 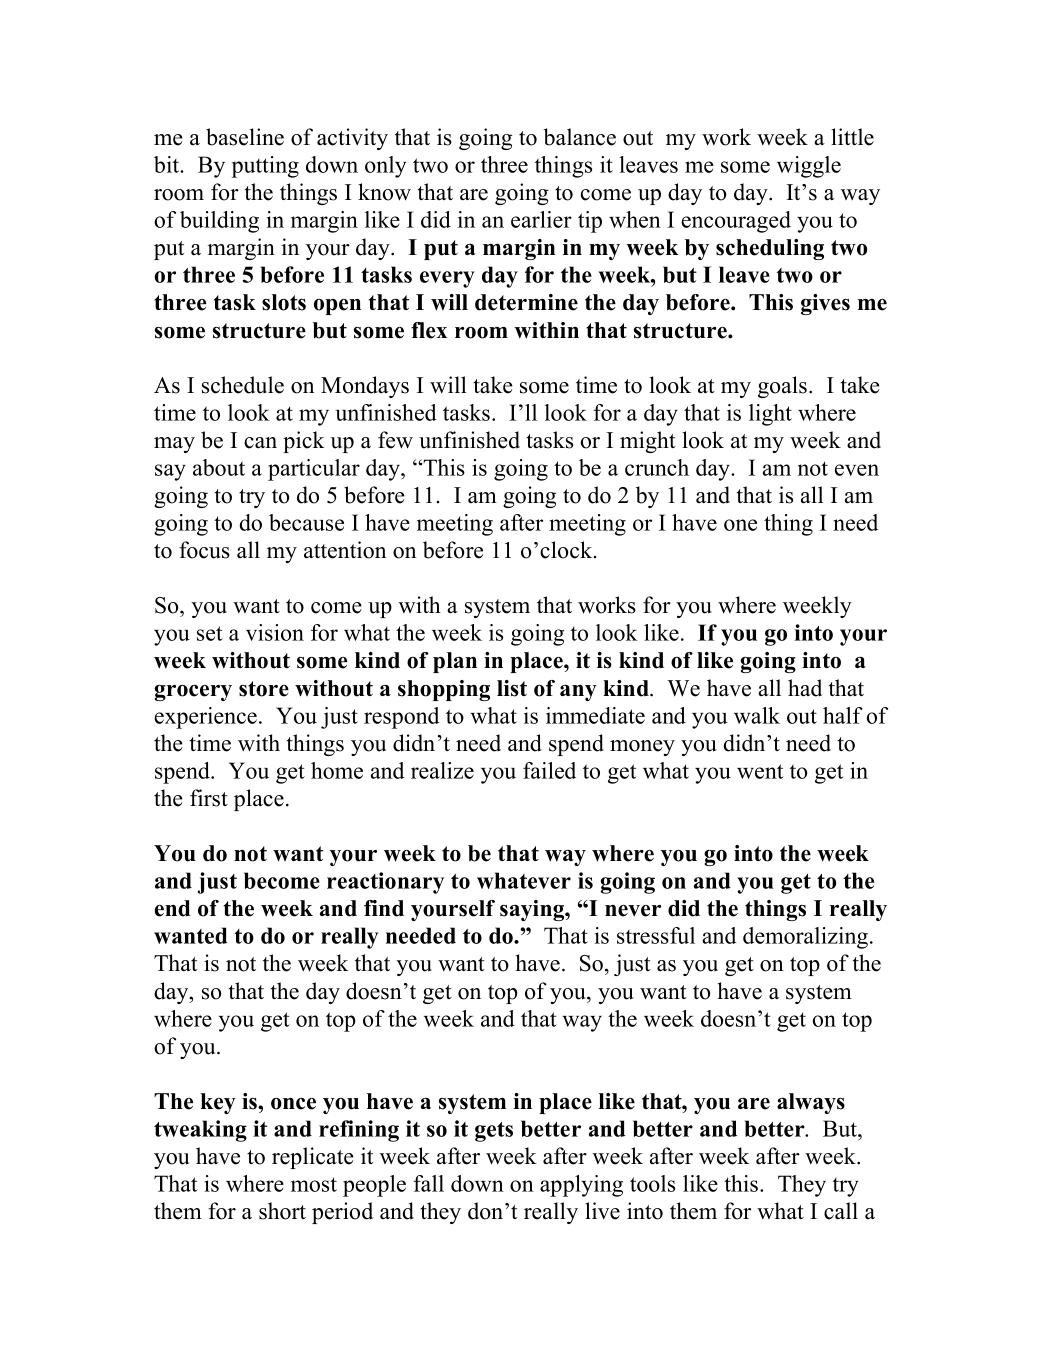 I want to click on call, so click(x=841, y=1211).
